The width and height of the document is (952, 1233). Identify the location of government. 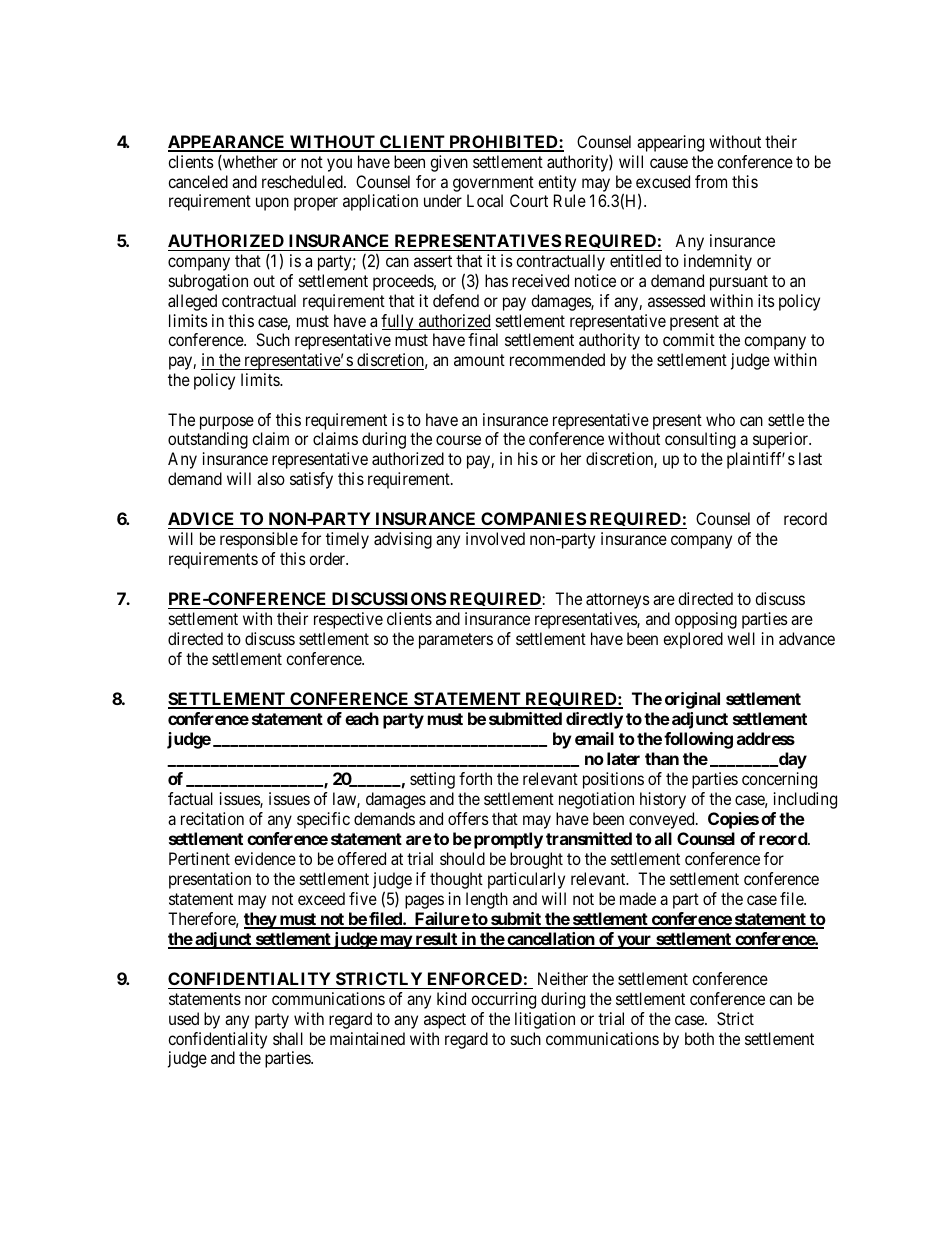
(493, 184).
